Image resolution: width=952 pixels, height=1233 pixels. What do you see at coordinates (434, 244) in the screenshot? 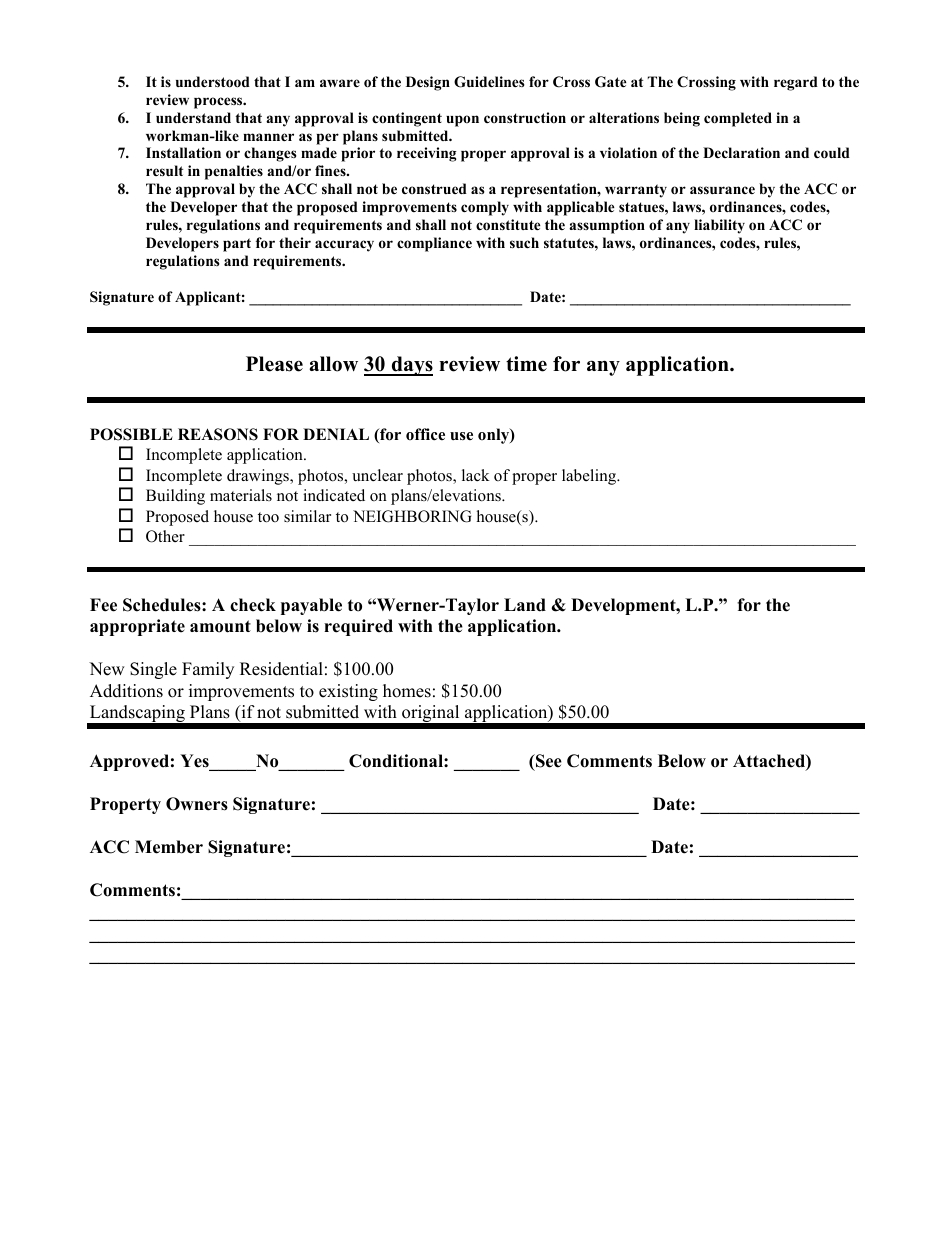
I see `compliance` at bounding box center [434, 244].
